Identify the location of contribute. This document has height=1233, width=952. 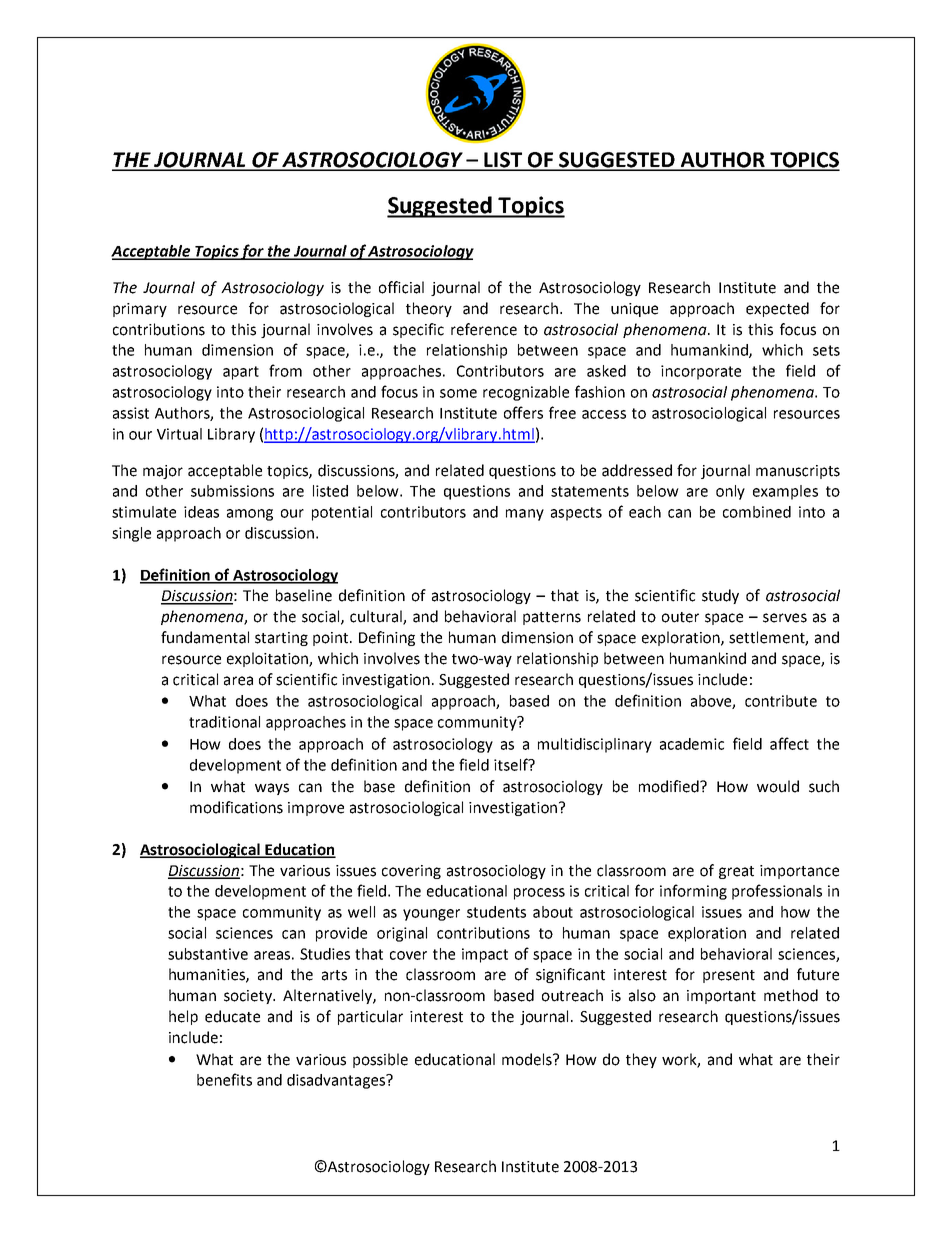
(781, 701).
